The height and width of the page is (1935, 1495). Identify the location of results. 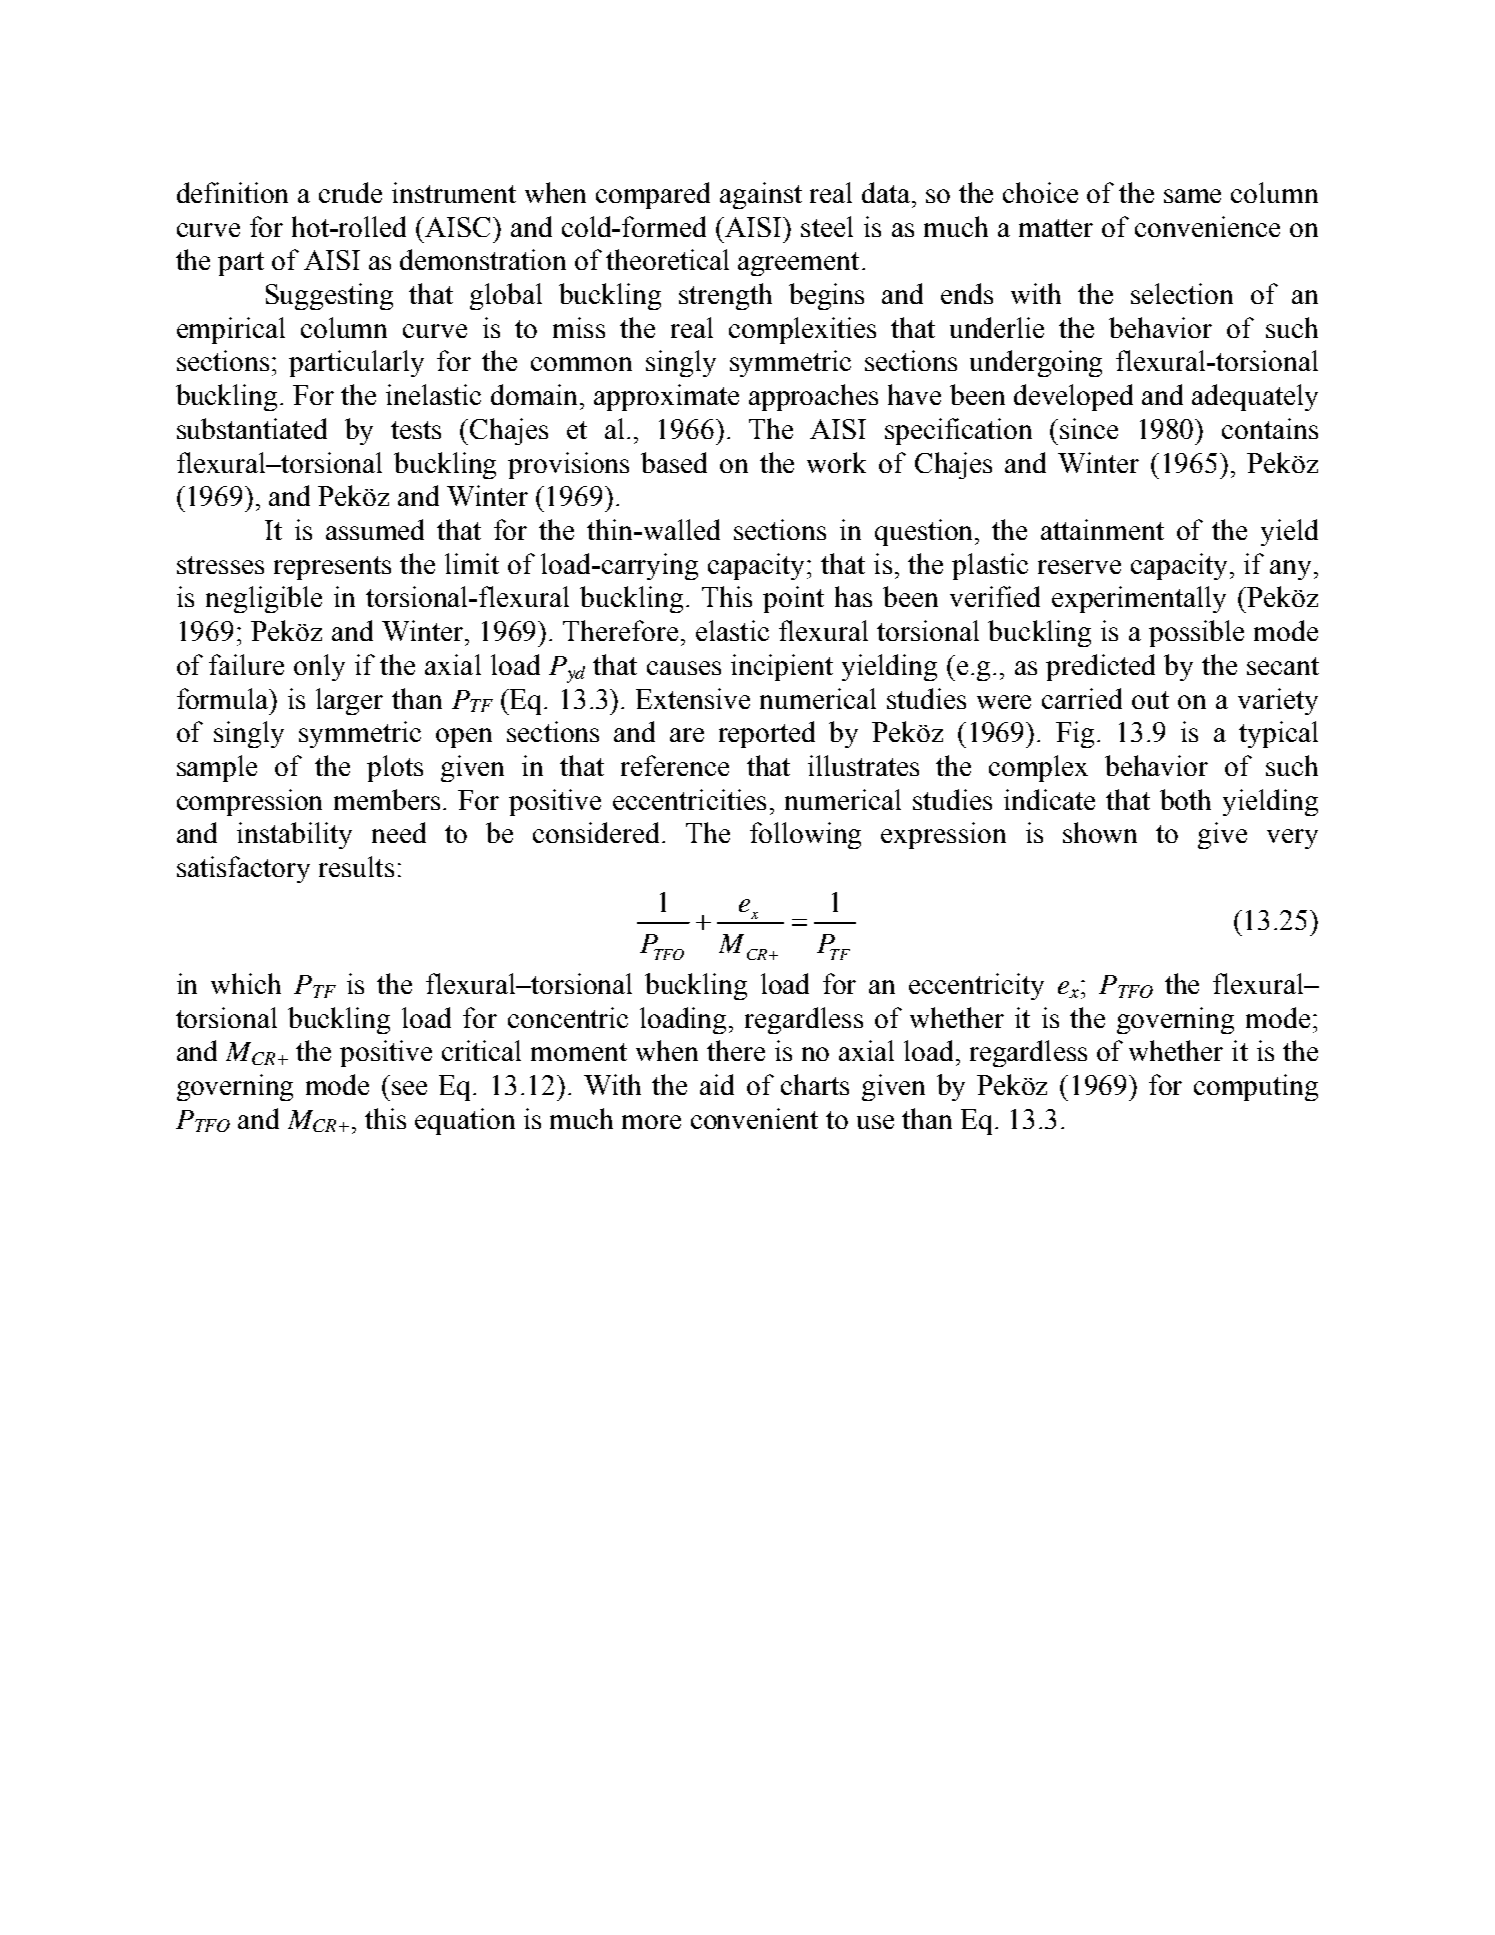
(356, 866).
